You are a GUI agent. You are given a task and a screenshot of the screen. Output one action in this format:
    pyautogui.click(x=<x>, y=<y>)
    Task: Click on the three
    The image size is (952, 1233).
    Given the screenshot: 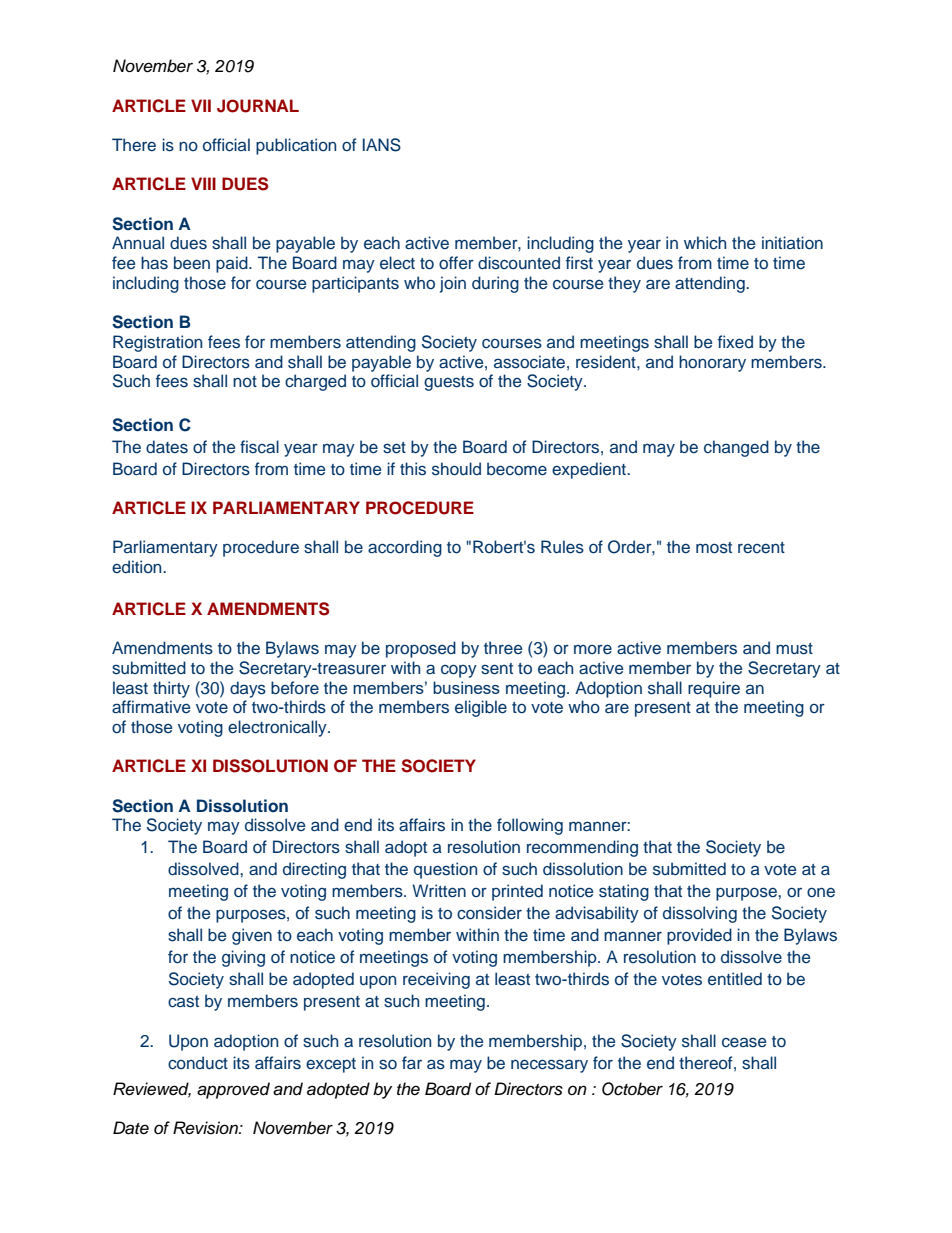 What is the action you would take?
    pyautogui.click(x=503, y=648)
